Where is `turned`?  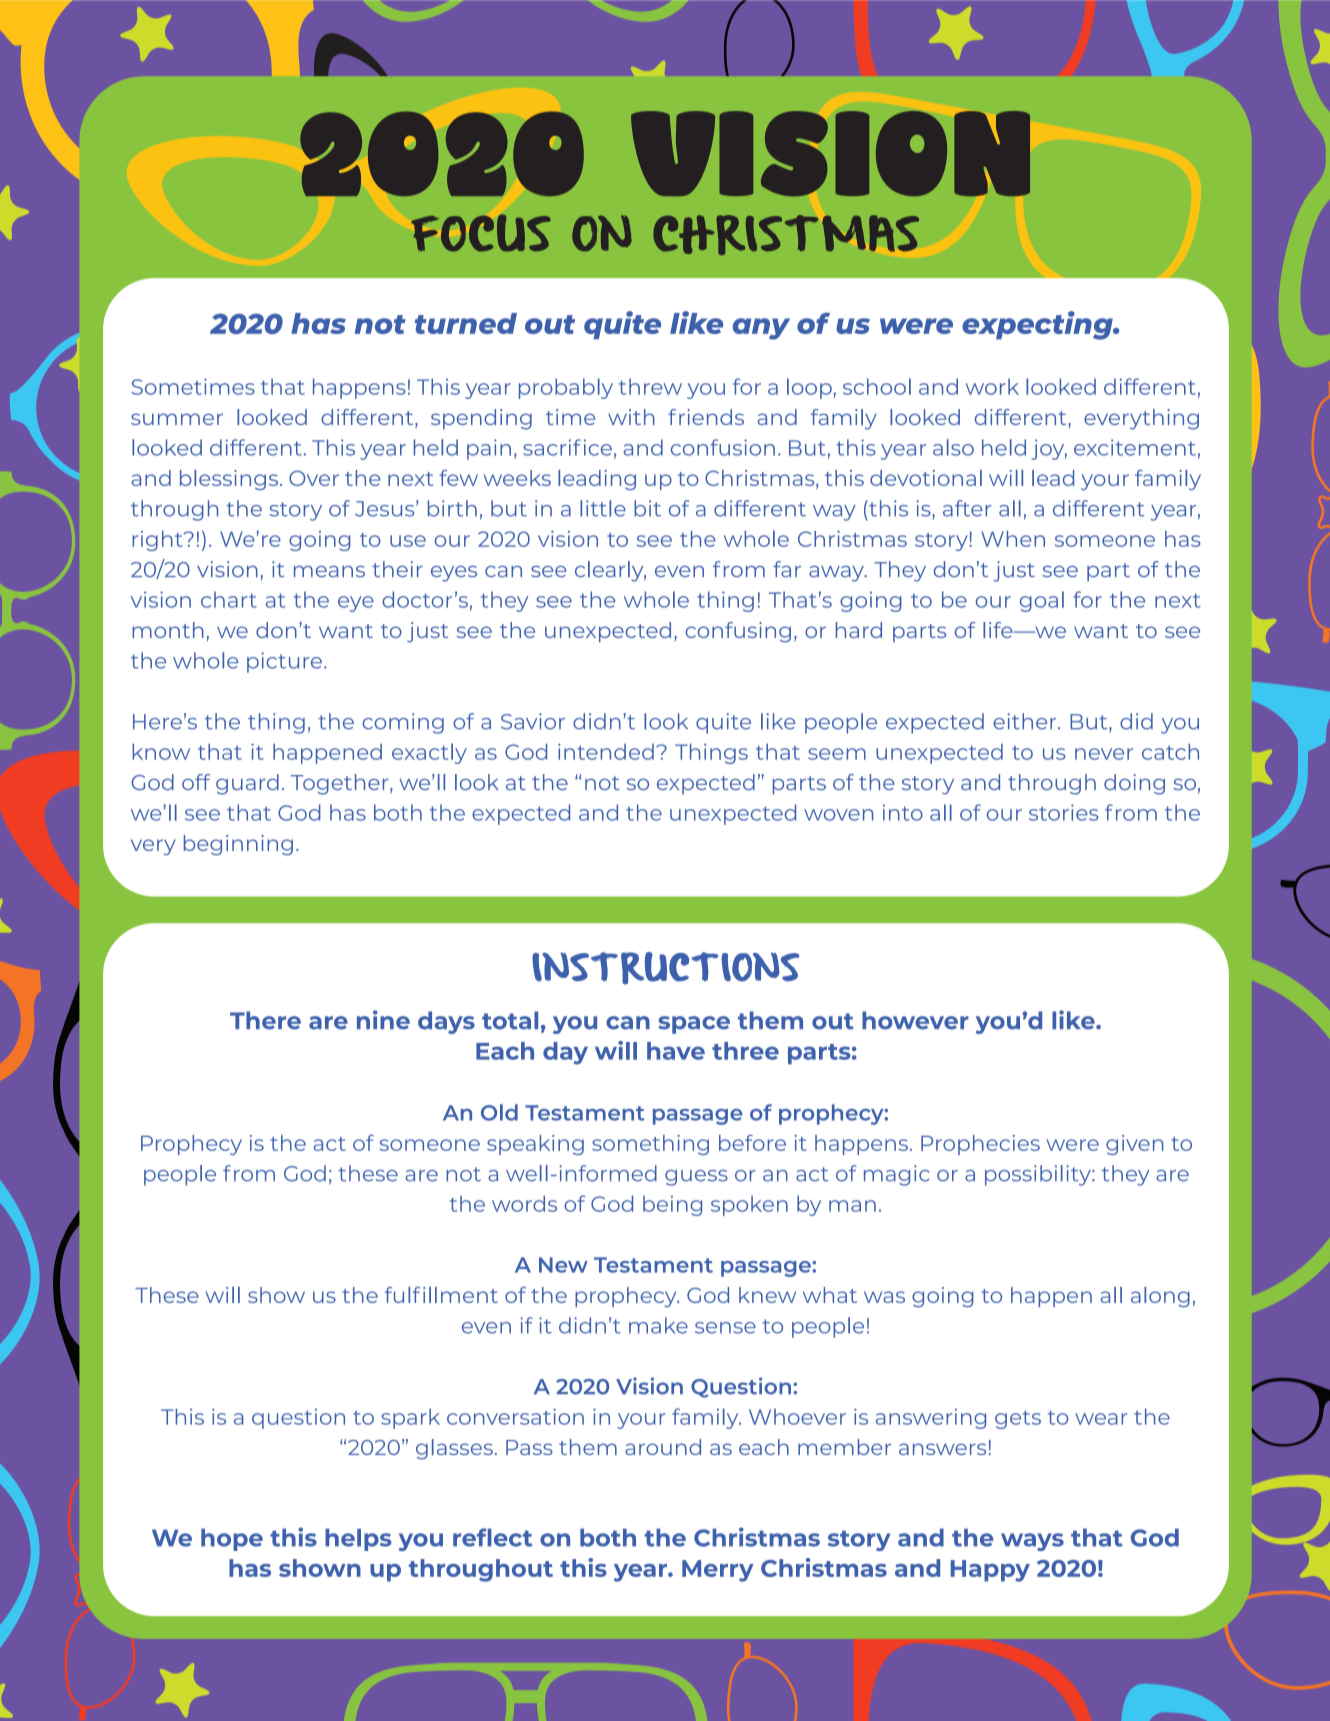 turned is located at coordinates (466, 323).
